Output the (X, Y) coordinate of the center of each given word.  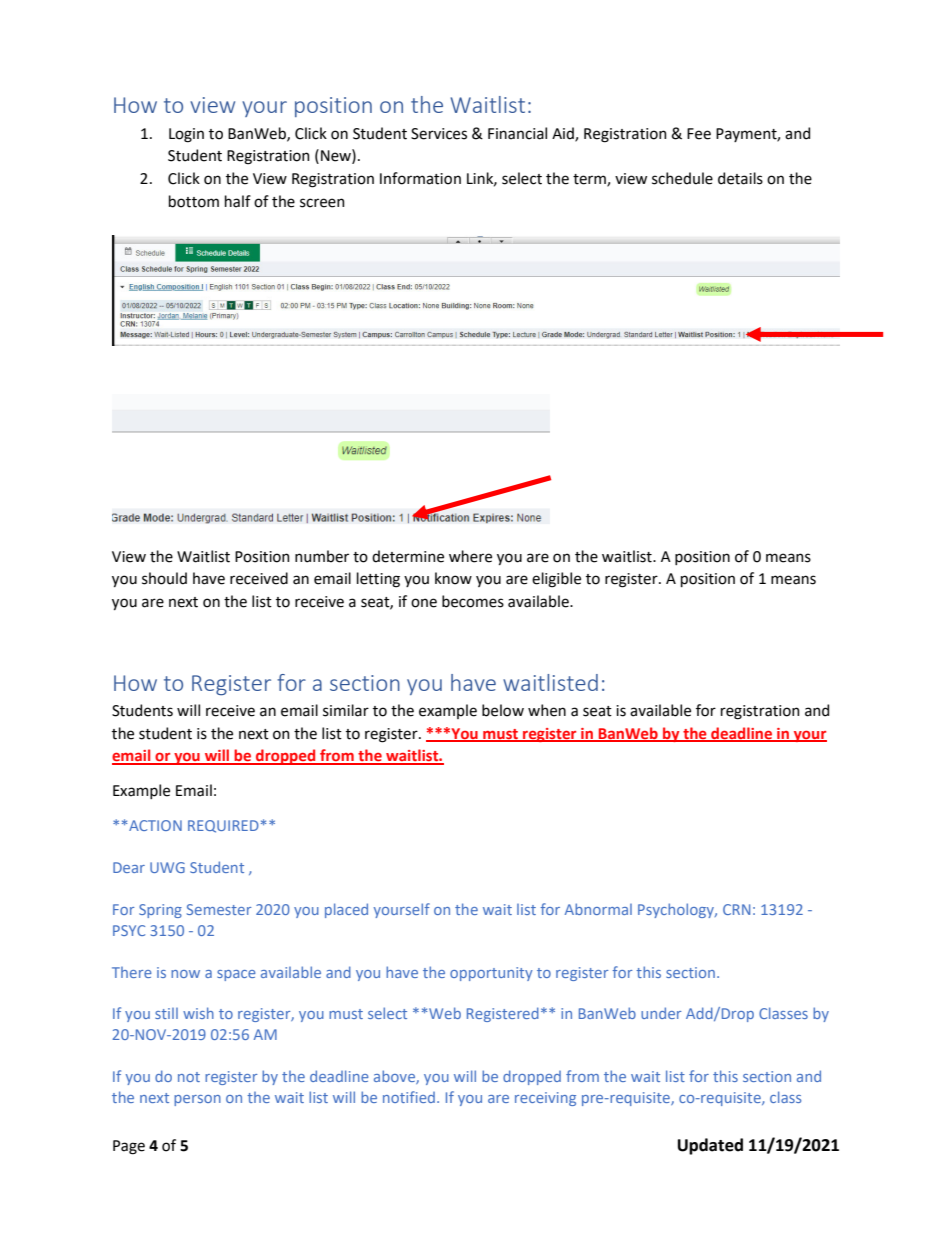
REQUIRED (223, 826)
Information (420, 178)
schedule (682, 178)
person (197, 1100)
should (164, 578)
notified (409, 1097)
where (470, 556)
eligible (556, 580)
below (503, 710)
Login (186, 135)
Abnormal (598, 909)
